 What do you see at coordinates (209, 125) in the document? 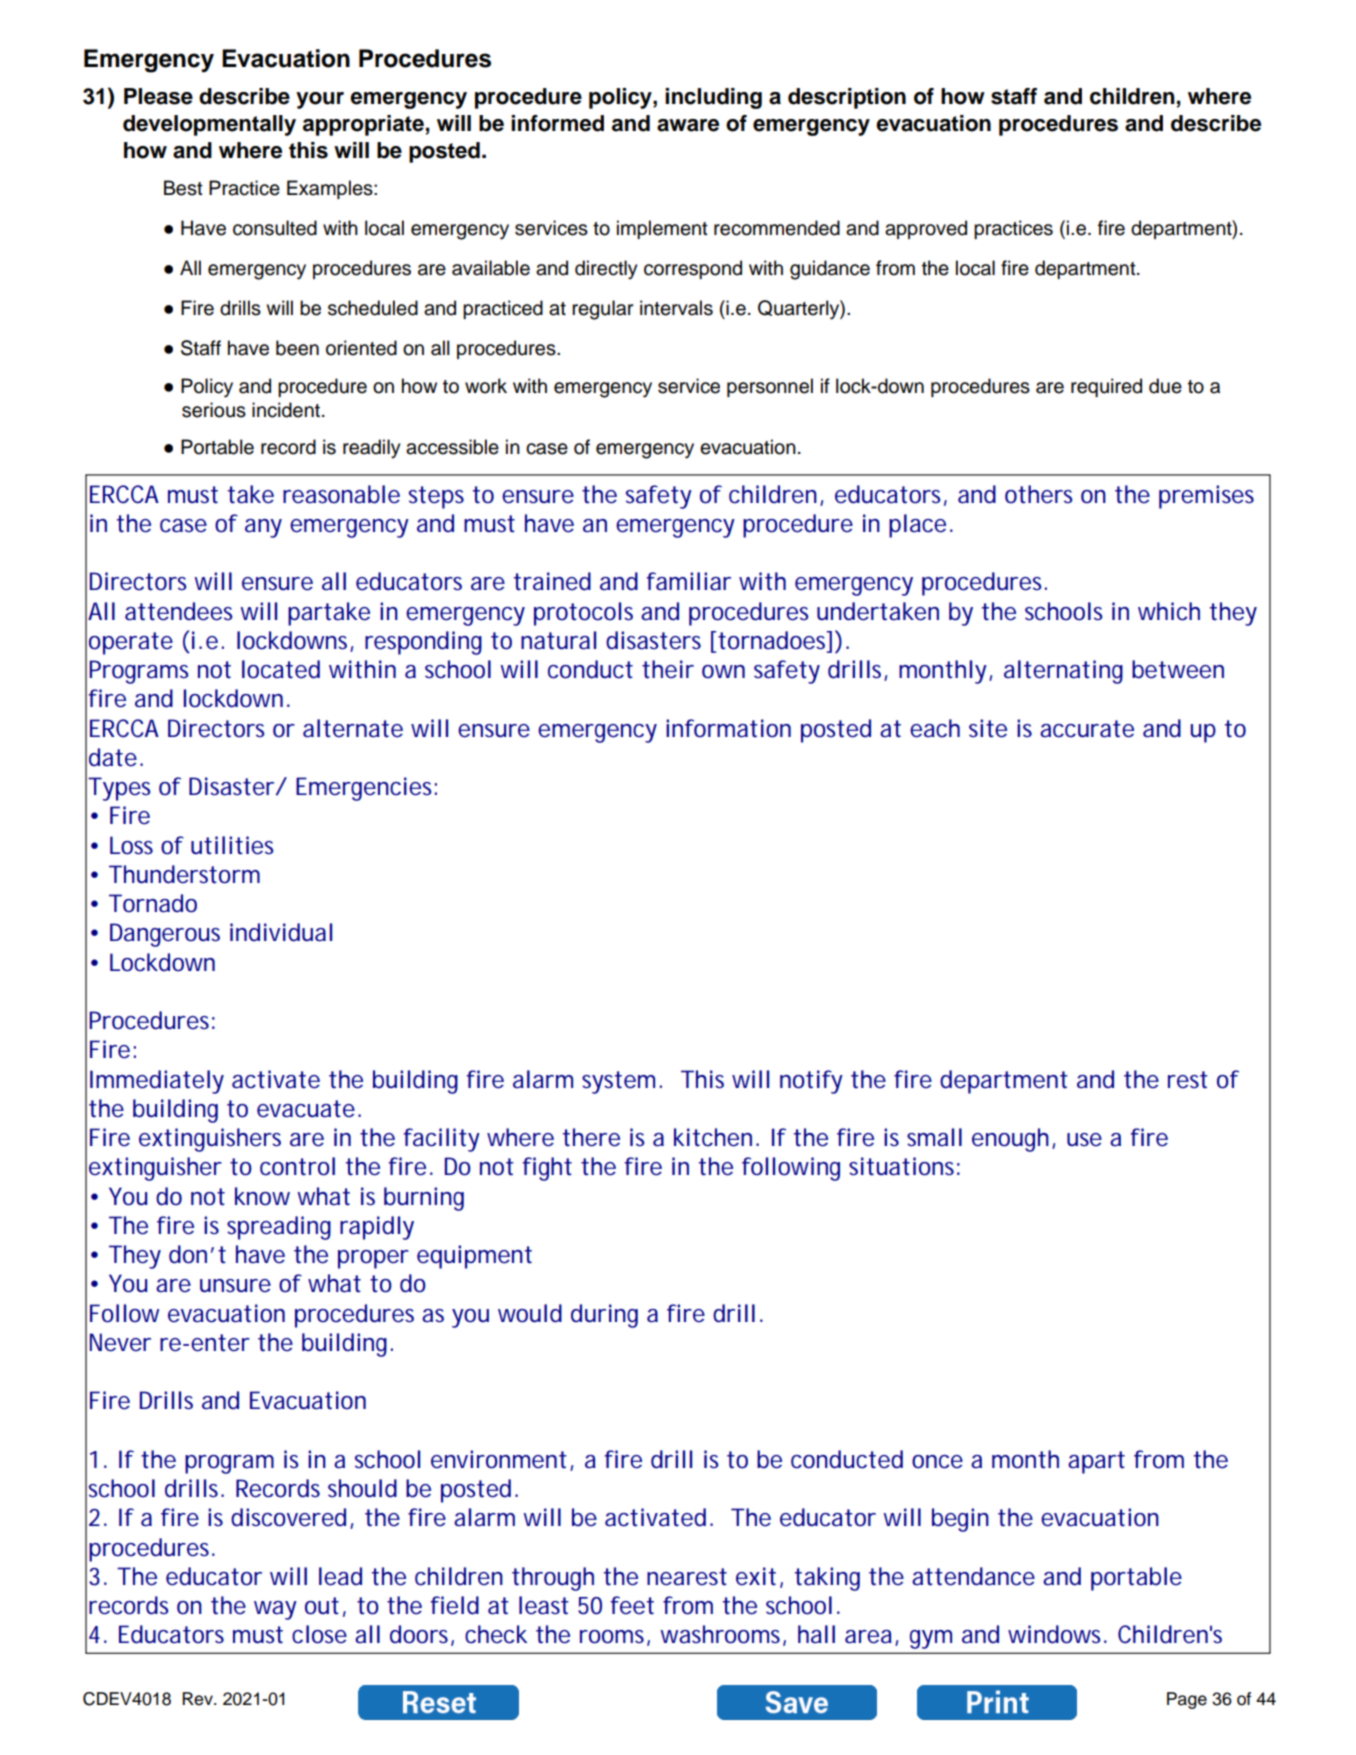
I see `developmentally` at bounding box center [209, 125].
